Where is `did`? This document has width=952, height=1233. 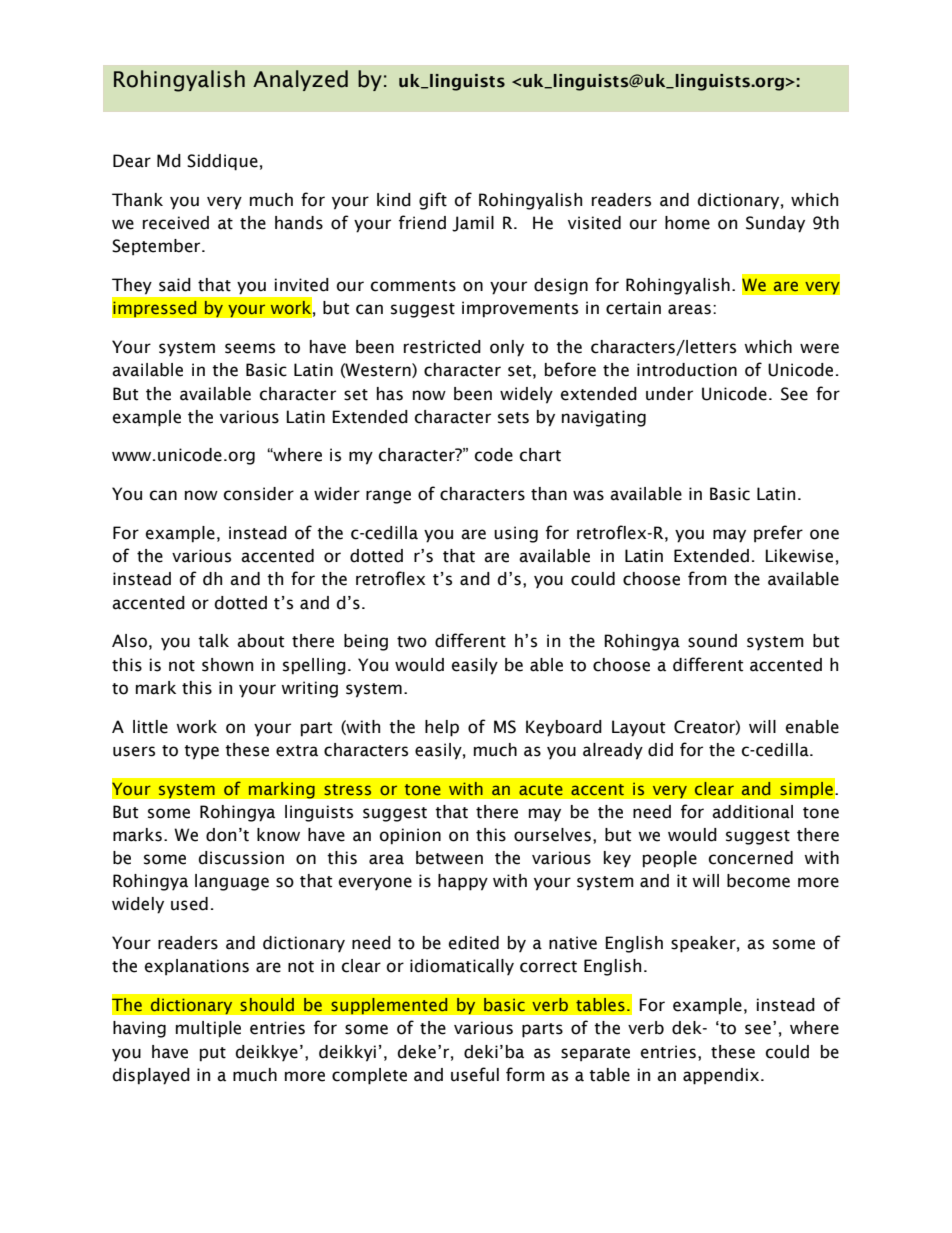 did is located at coordinates (660, 750).
